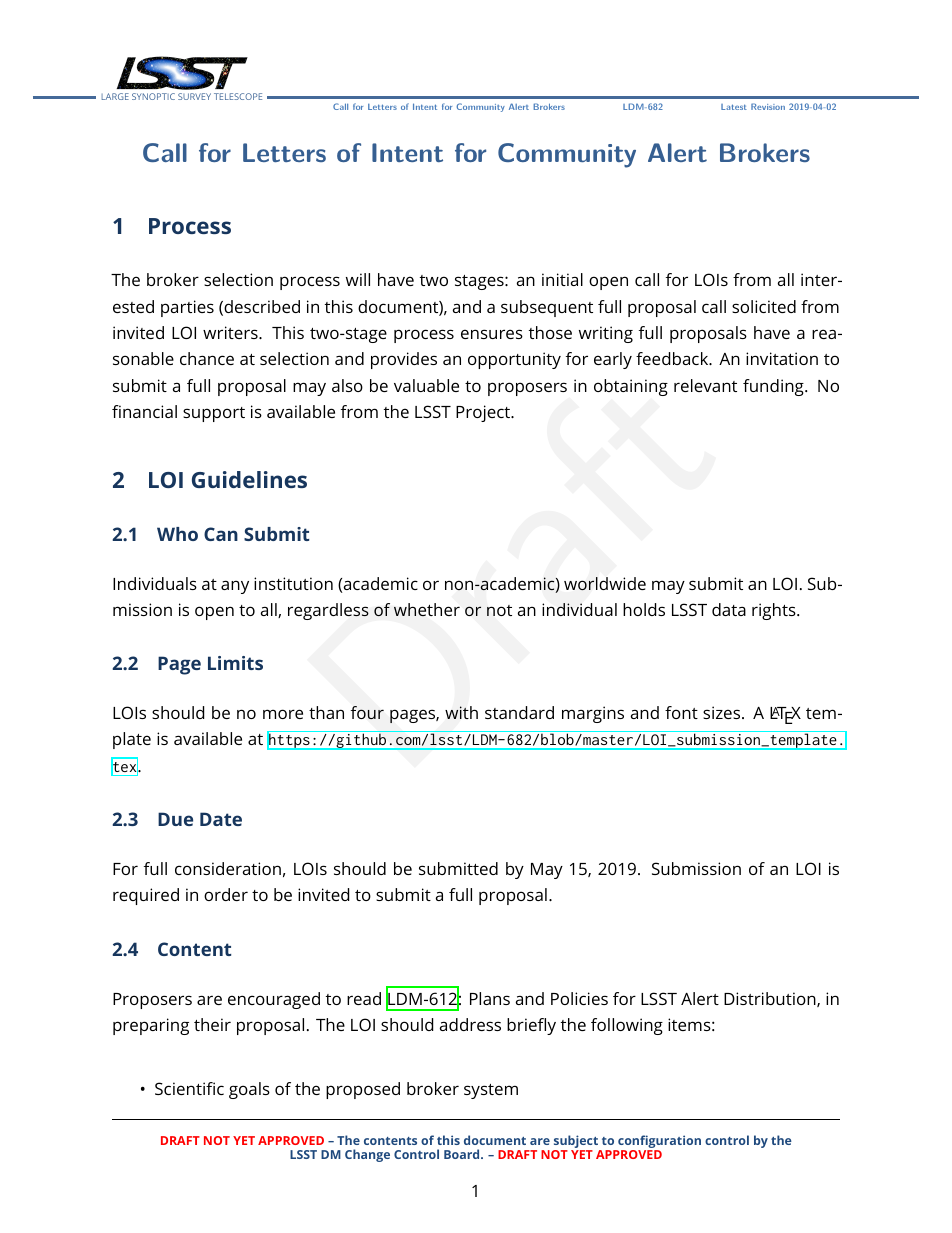 The width and height of the screenshot is (952, 1233). I want to click on Board, so click(463, 1154).
